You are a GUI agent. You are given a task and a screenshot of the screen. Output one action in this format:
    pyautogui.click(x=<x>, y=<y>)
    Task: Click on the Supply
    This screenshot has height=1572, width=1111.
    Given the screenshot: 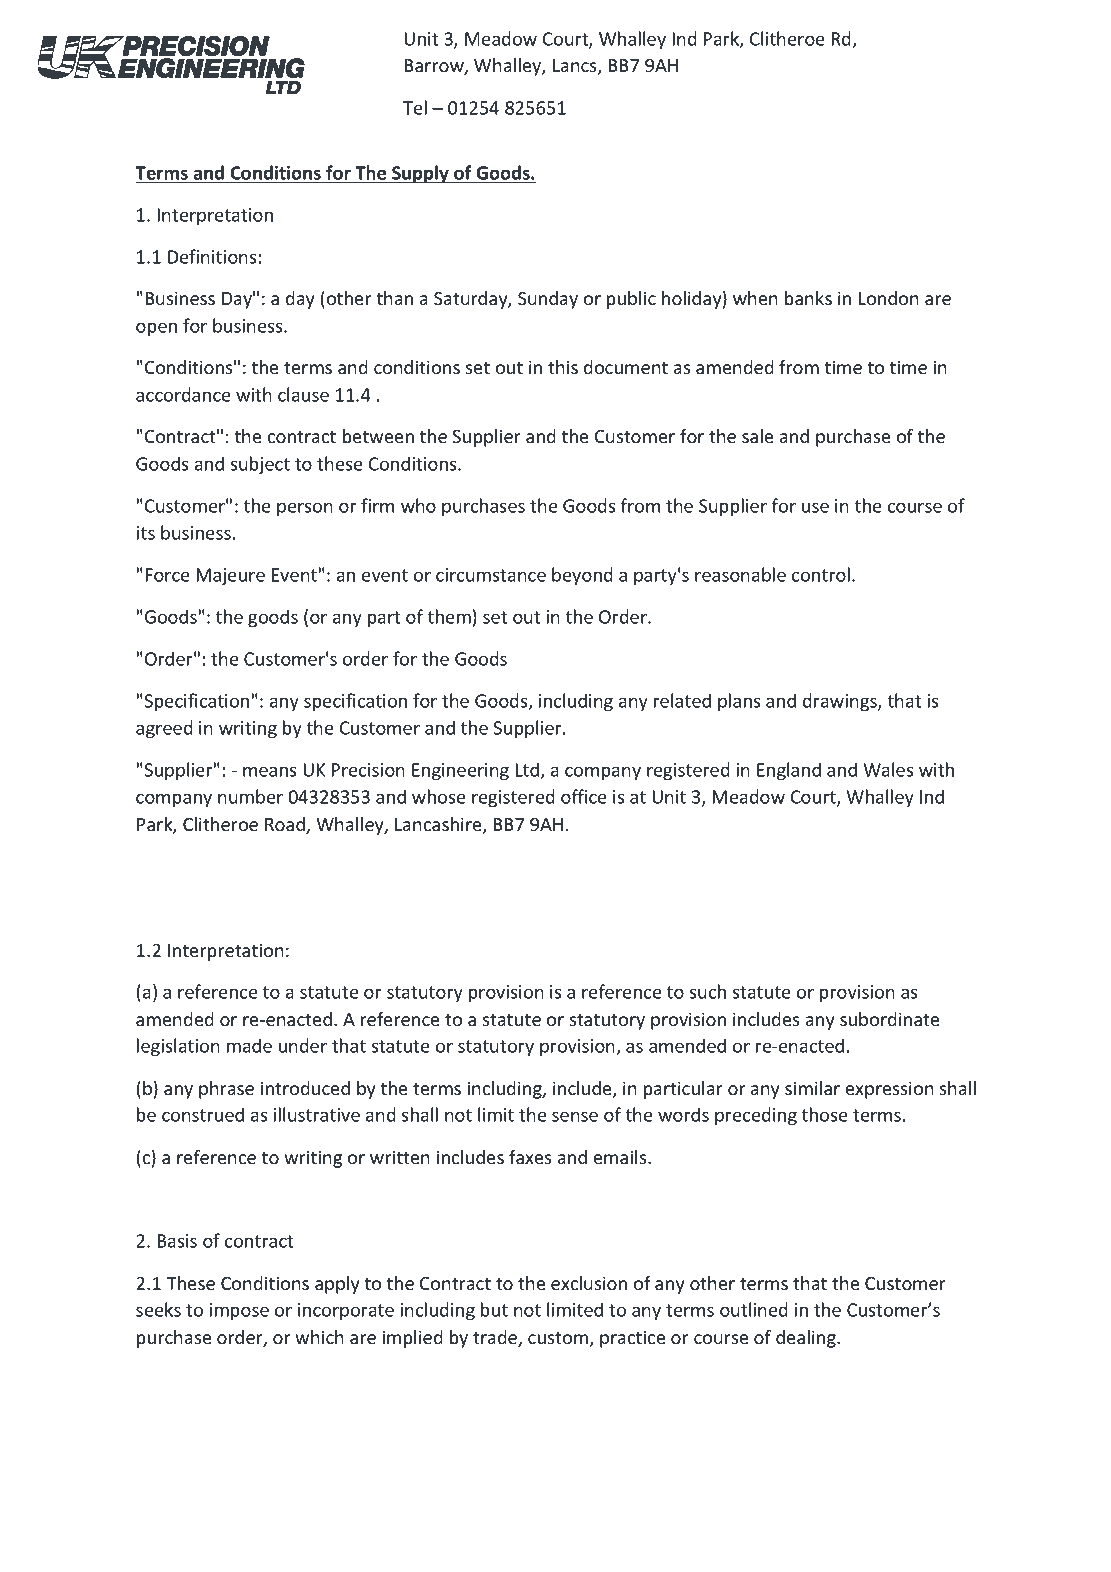 What is the action you would take?
    pyautogui.click(x=420, y=174)
